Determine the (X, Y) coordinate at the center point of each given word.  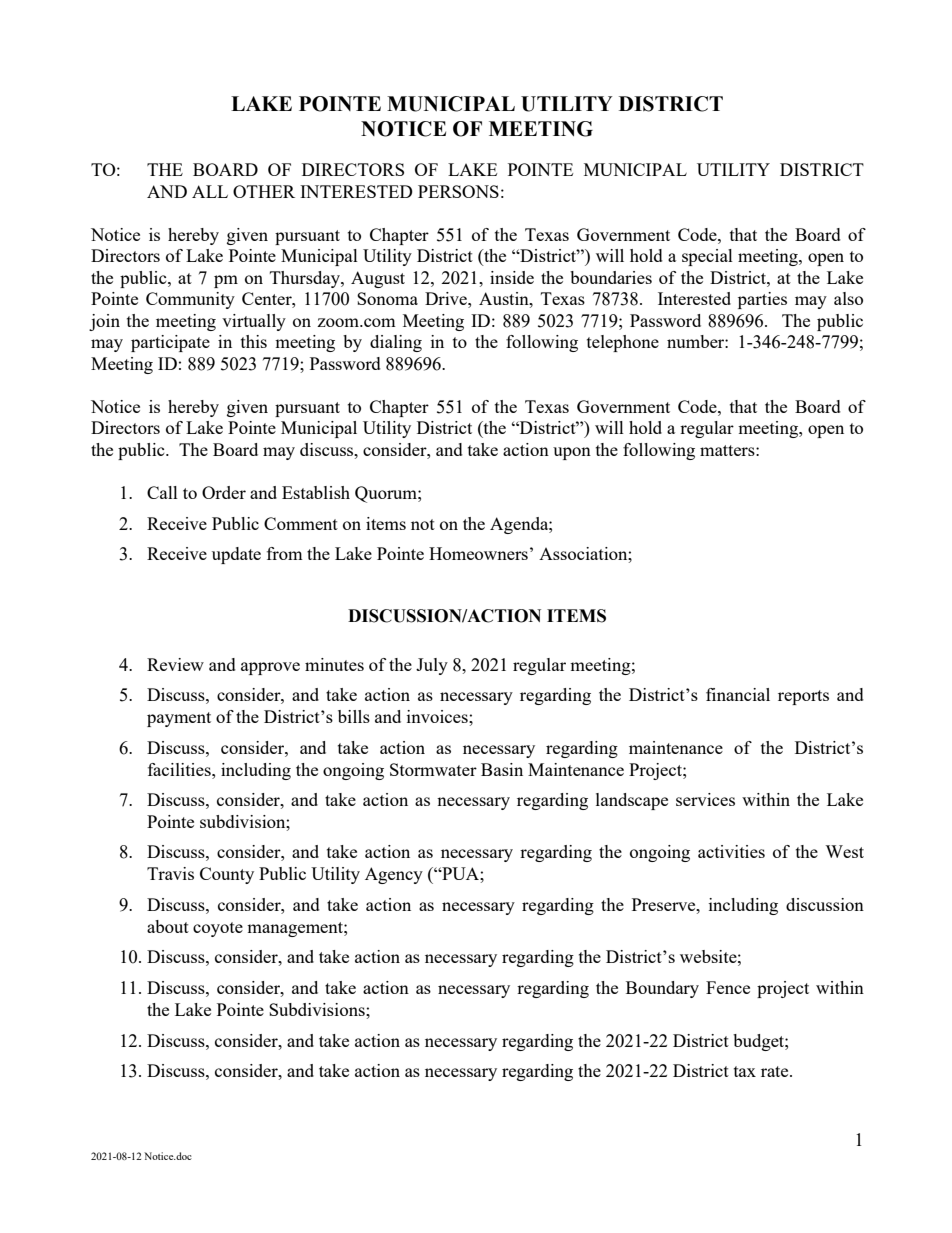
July (432, 666)
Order (224, 492)
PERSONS (458, 191)
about (168, 926)
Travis (170, 873)
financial (738, 694)
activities (731, 851)
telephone (623, 343)
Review (175, 664)
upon (572, 453)
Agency (394, 875)
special (707, 257)
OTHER (264, 191)
